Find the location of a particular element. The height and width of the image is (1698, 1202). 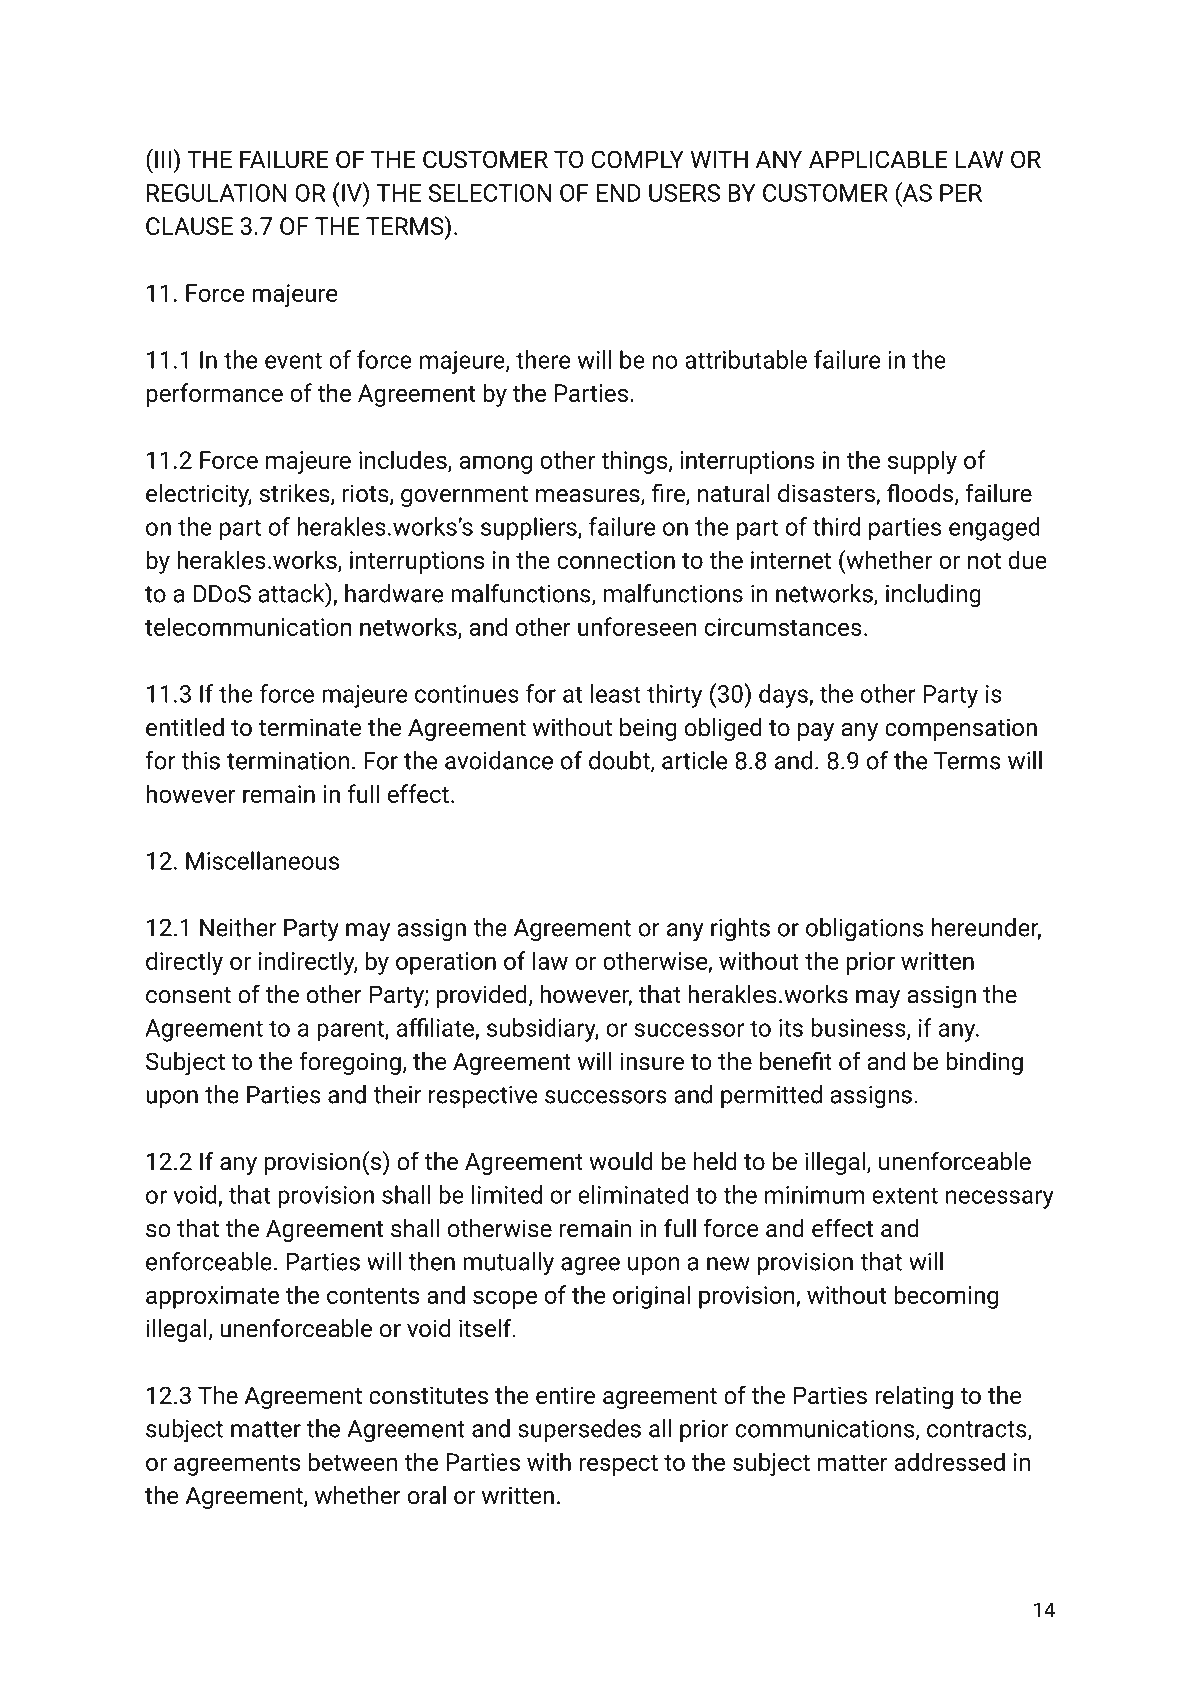

unforeseen is located at coordinates (637, 626).
